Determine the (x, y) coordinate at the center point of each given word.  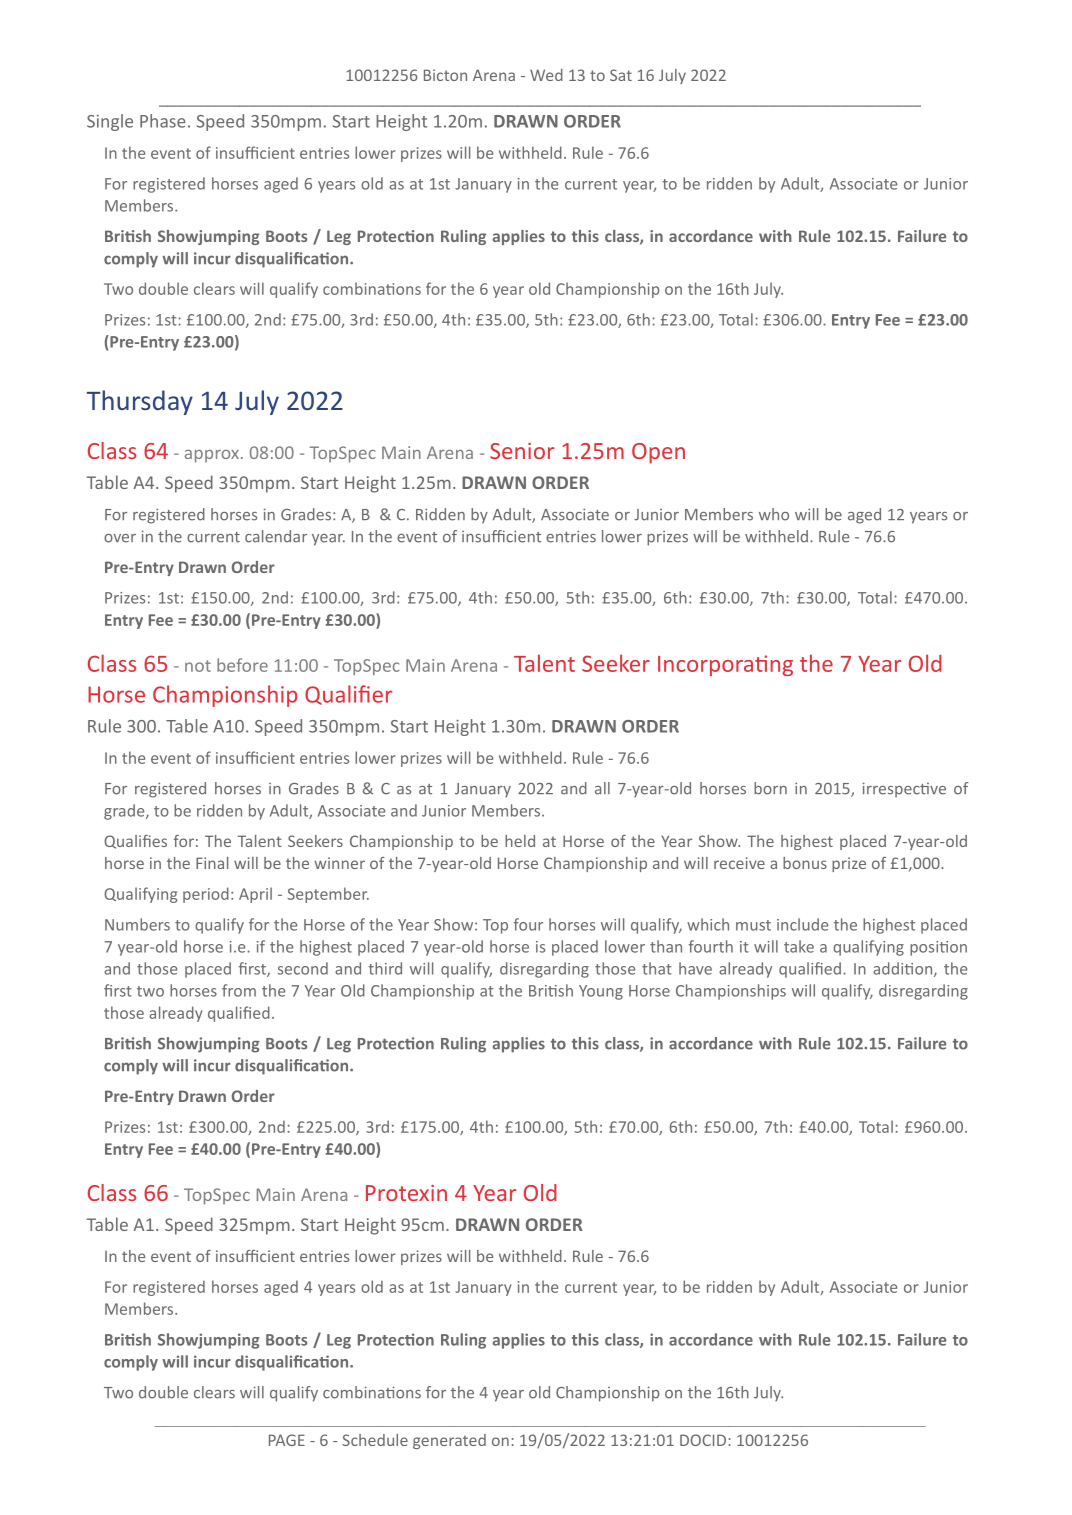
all (602, 788)
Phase (163, 121)
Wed (546, 75)
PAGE (287, 1440)
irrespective (904, 790)
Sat (621, 75)
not (198, 666)
